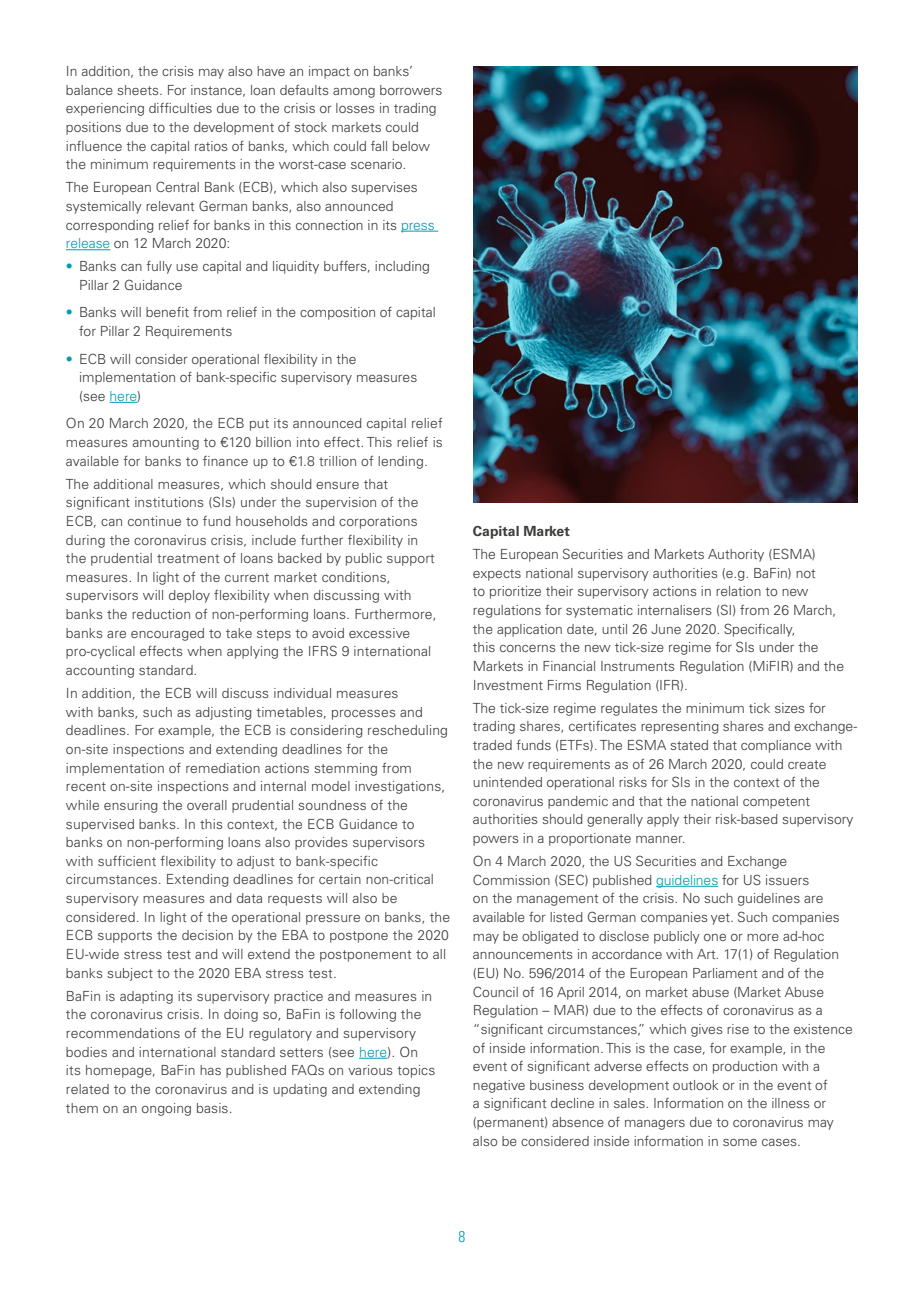  What do you see at coordinates (411, 90) in the screenshot?
I see `borrowers` at bounding box center [411, 90].
